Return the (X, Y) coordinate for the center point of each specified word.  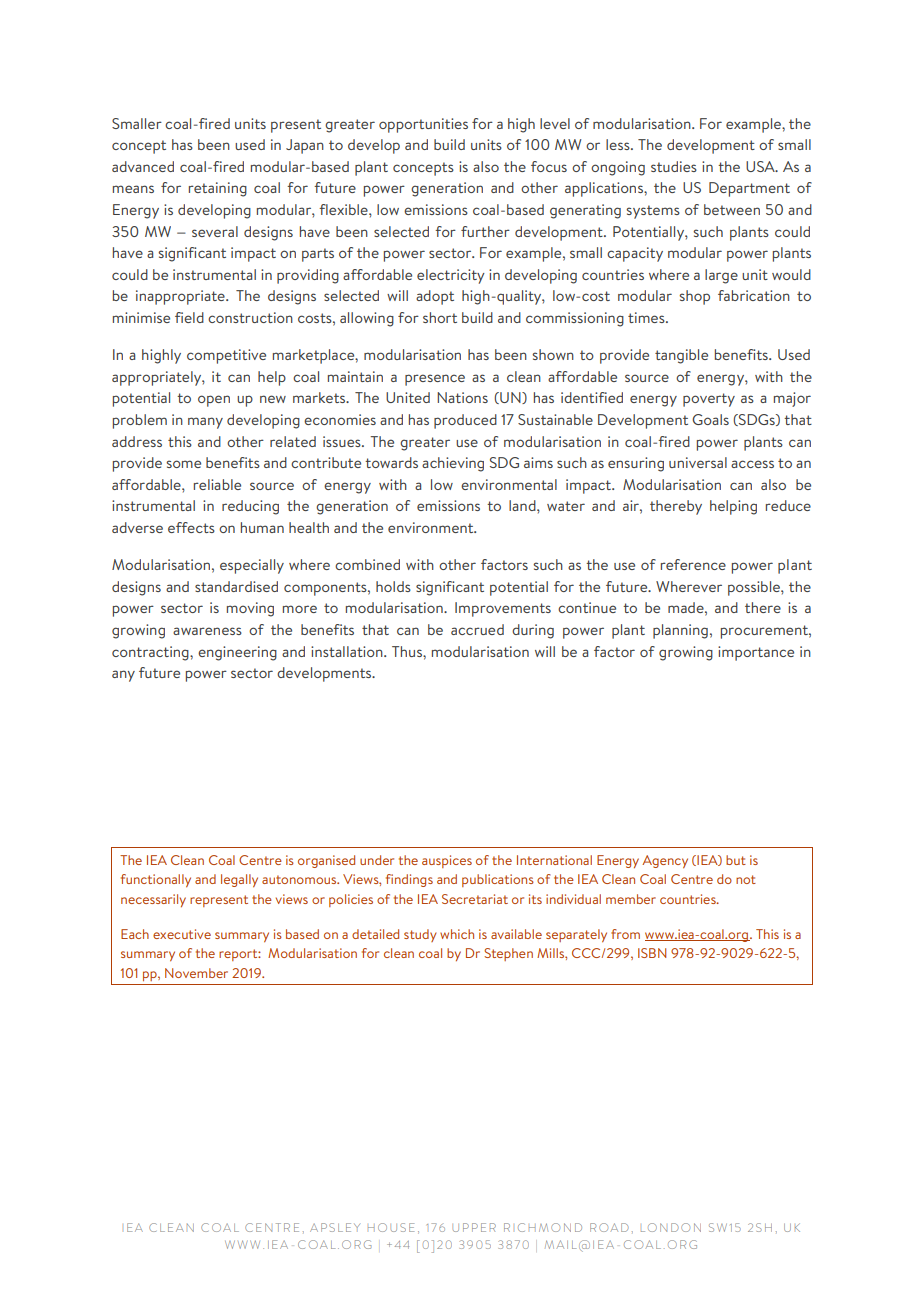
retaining (218, 189)
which (457, 934)
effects (191, 527)
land (523, 505)
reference (693, 564)
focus (549, 166)
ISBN (652, 953)
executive (182, 934)
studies (674, 166)
